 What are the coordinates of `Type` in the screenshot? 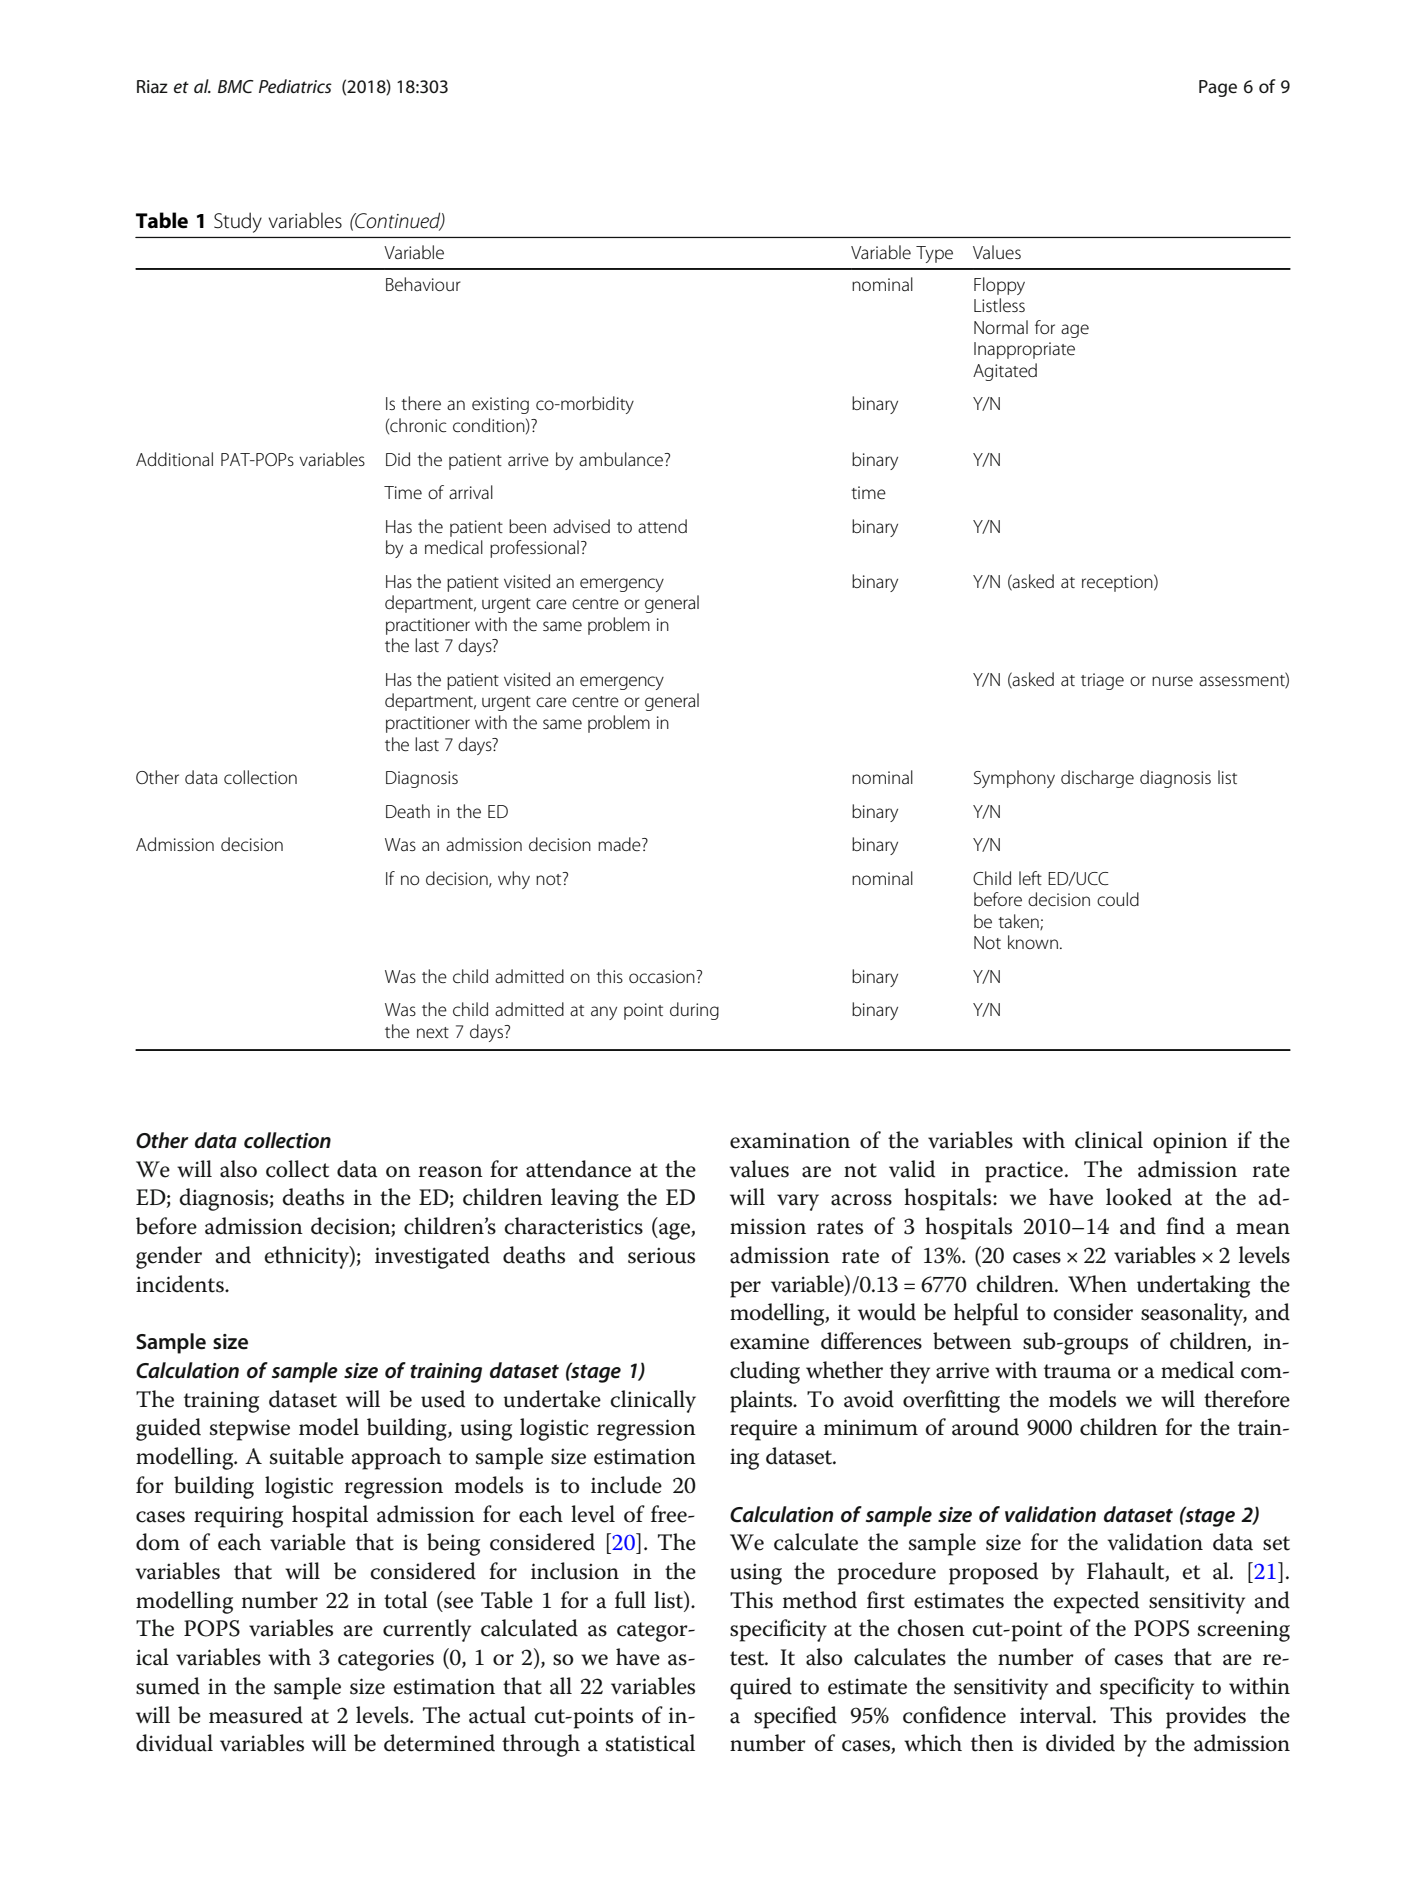 It's located at (934, 254).
